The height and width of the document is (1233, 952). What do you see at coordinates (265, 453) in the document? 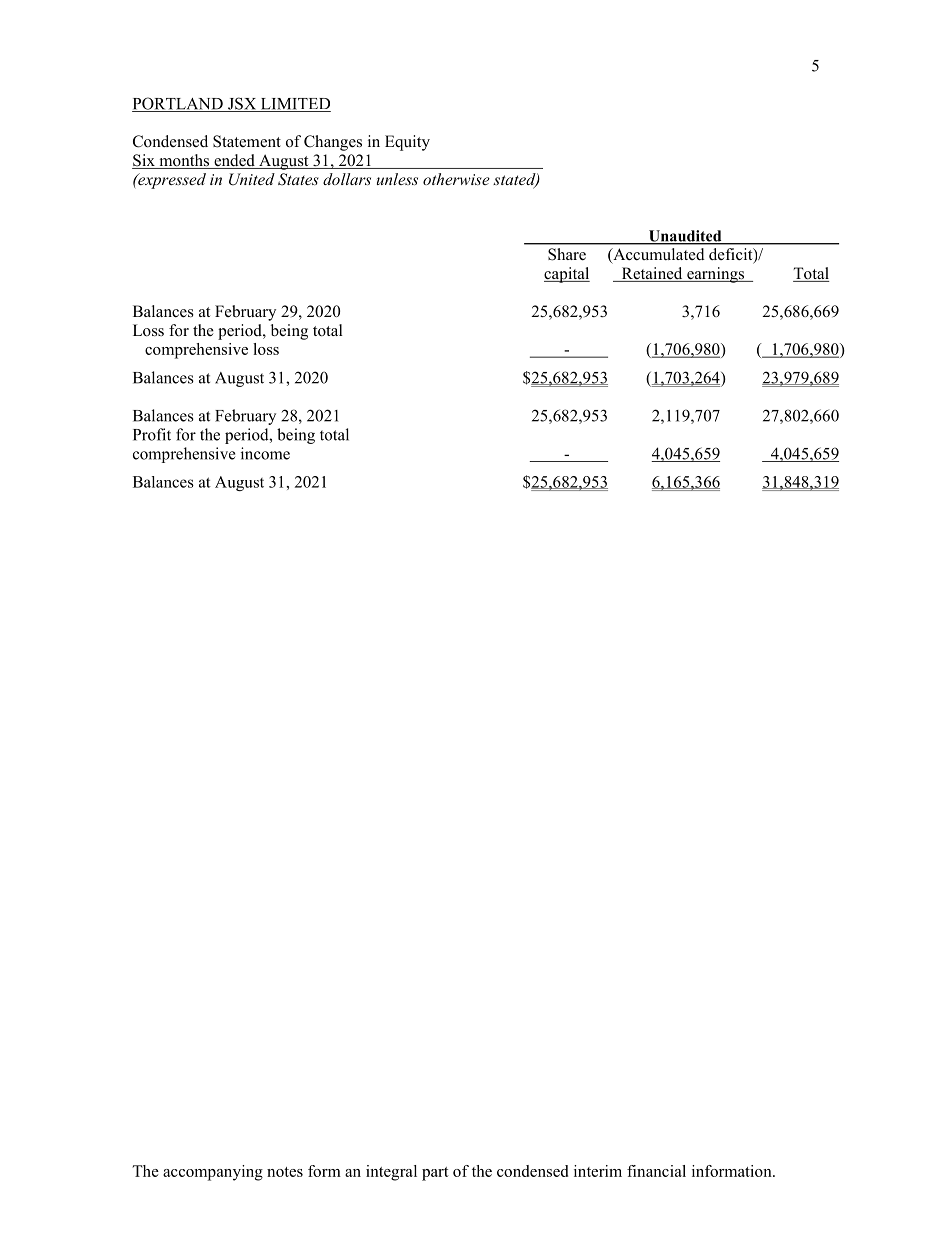
I see `income` at bounding box center [265, 453].
